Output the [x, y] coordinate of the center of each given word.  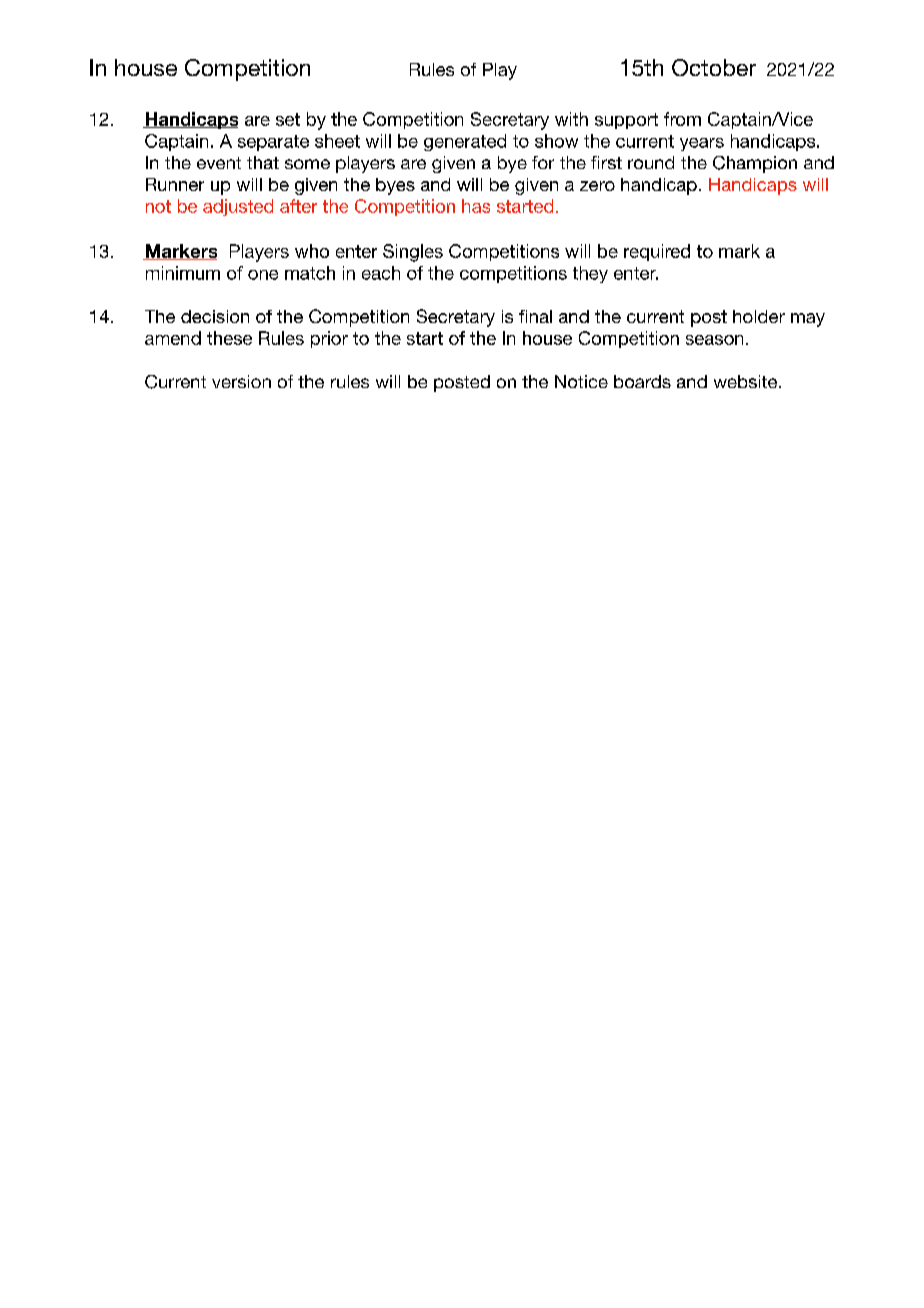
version [241, 381]
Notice [581, 381]
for [543, 162]
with [571, 119]
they [590, 274]
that [263, 162]
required [657, 252]
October [714, 67]
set [288, 119]
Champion [755, 164]
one [263, 275]
